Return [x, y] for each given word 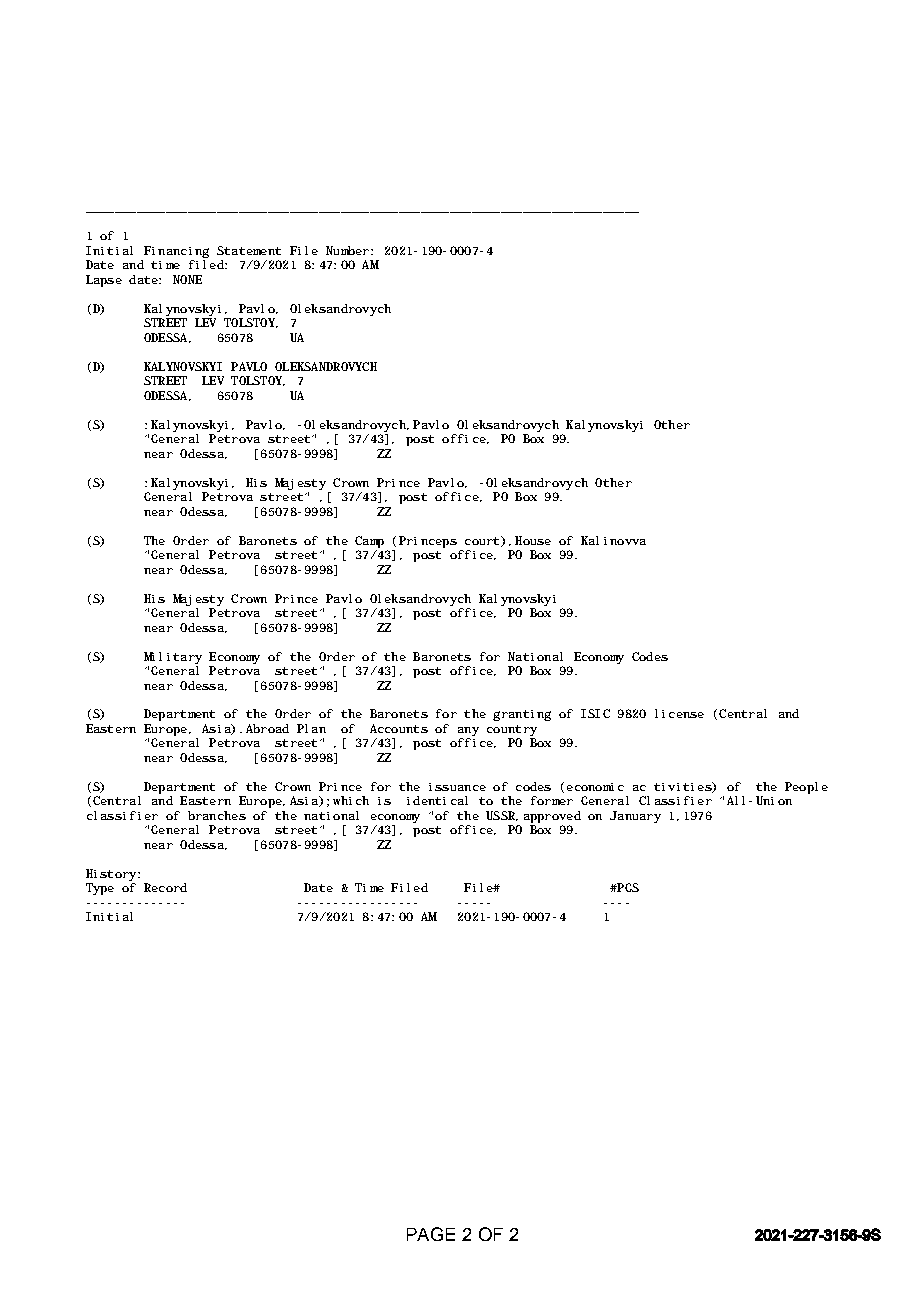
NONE [187, 279]
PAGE [431, 1234]
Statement [249, 250]
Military [173, 658]
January [635, 817]
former [552, 800]
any [468, 733]
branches [217, 815]
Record [165, 887]
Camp [369, 542]
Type [100, 889]
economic [595, 787]
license [679, 713]
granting [522, 715]
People [806, 788]
